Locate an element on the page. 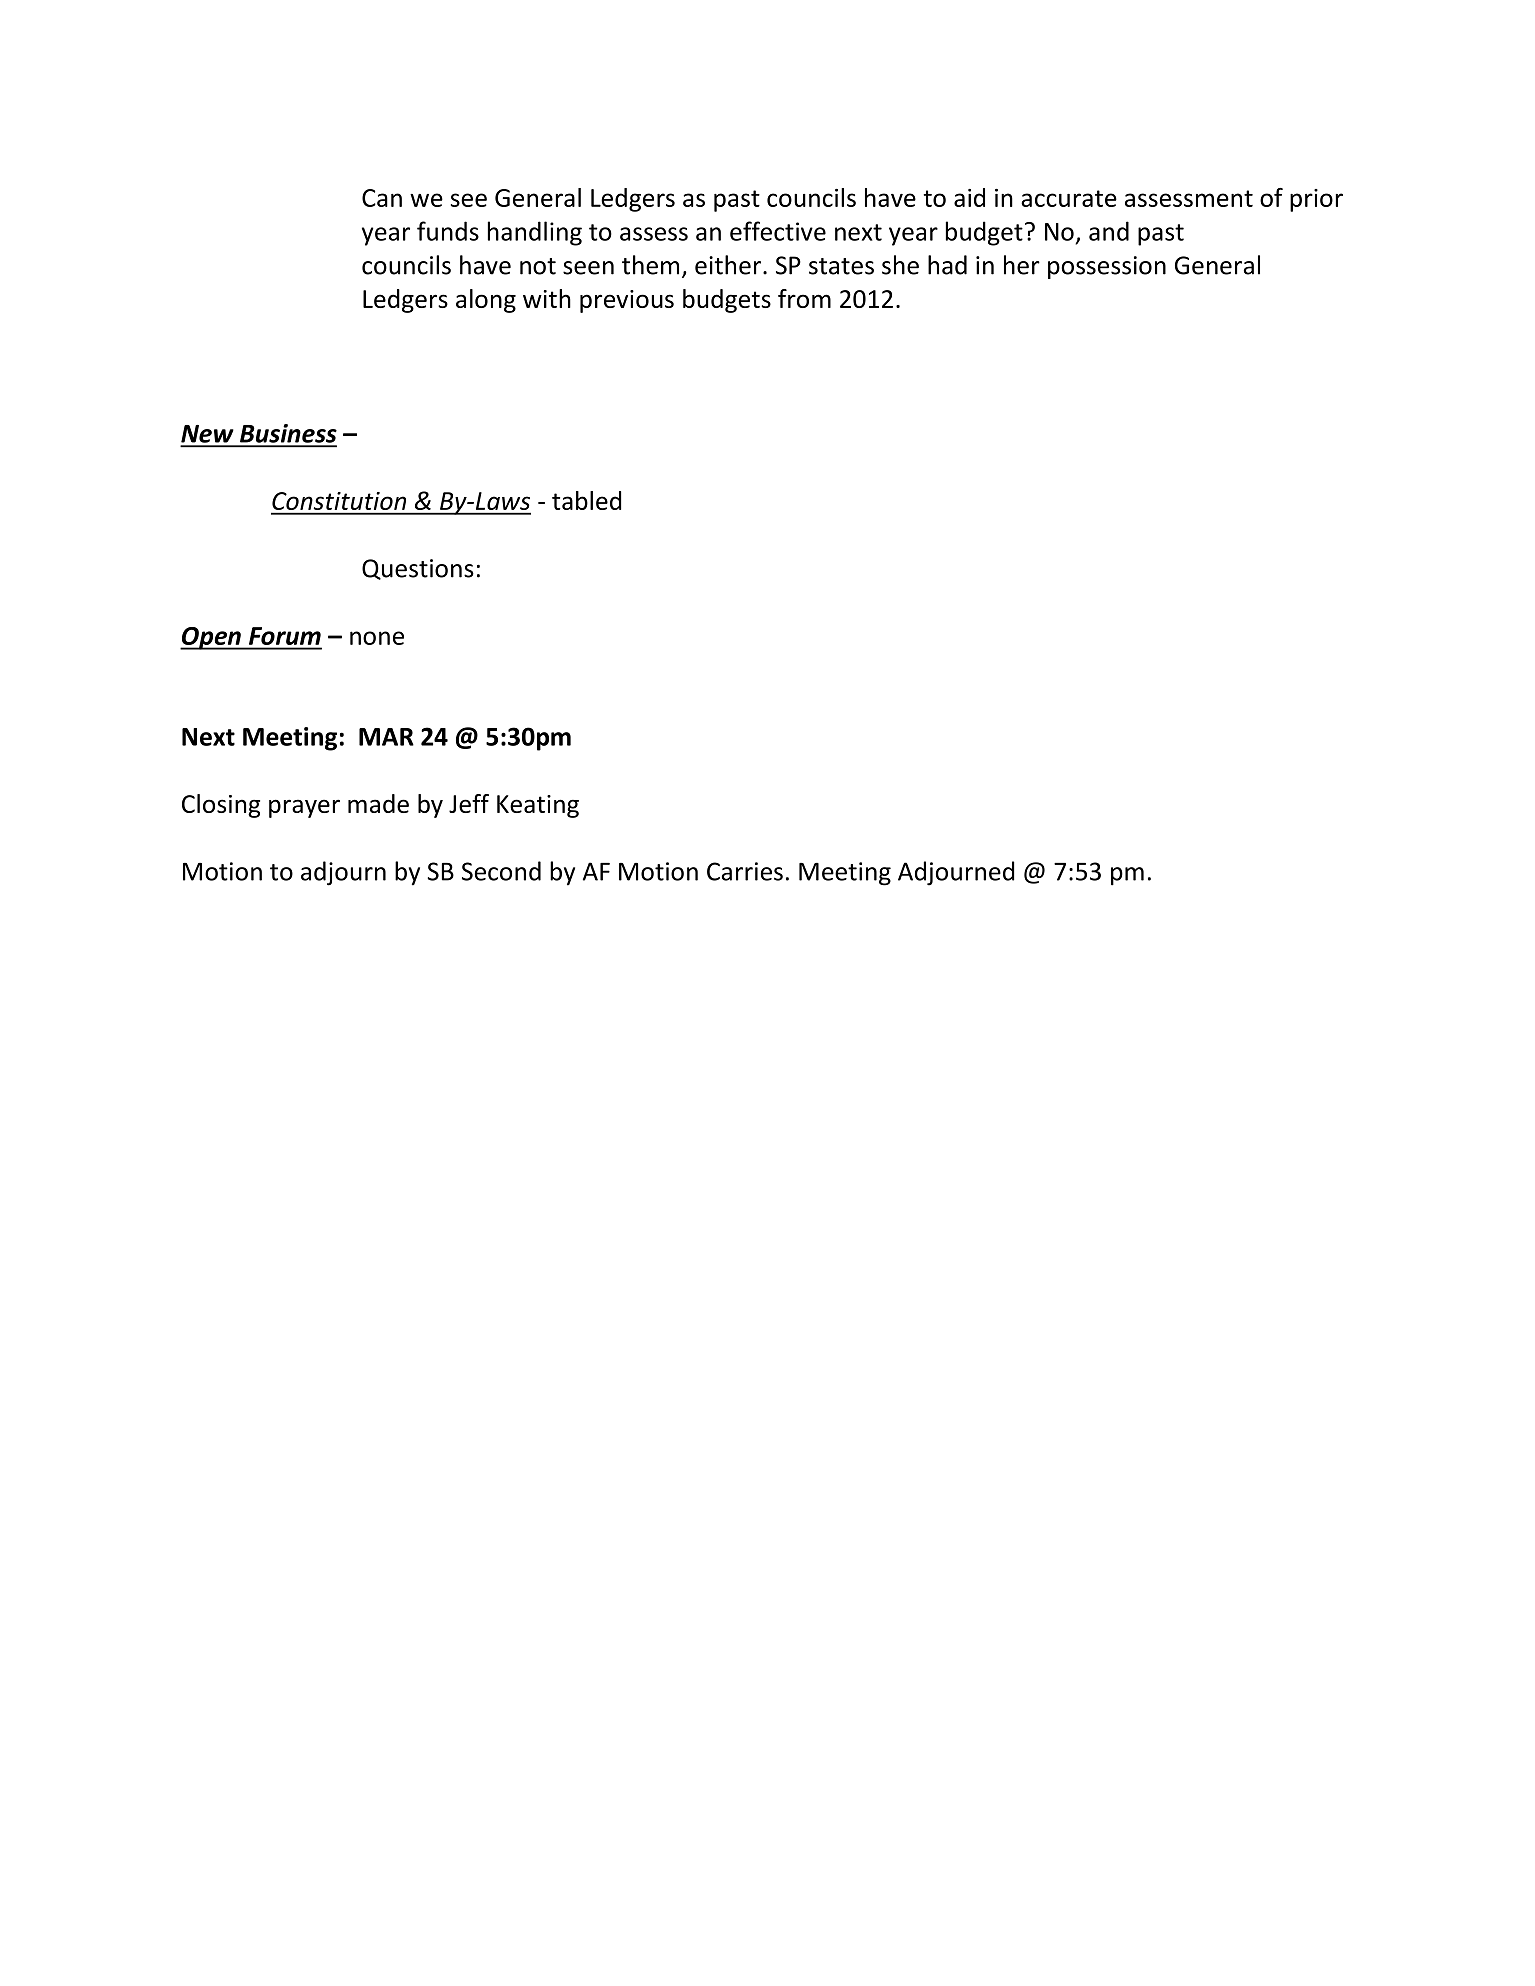  accurate is located at coordinates (1069, 198).
